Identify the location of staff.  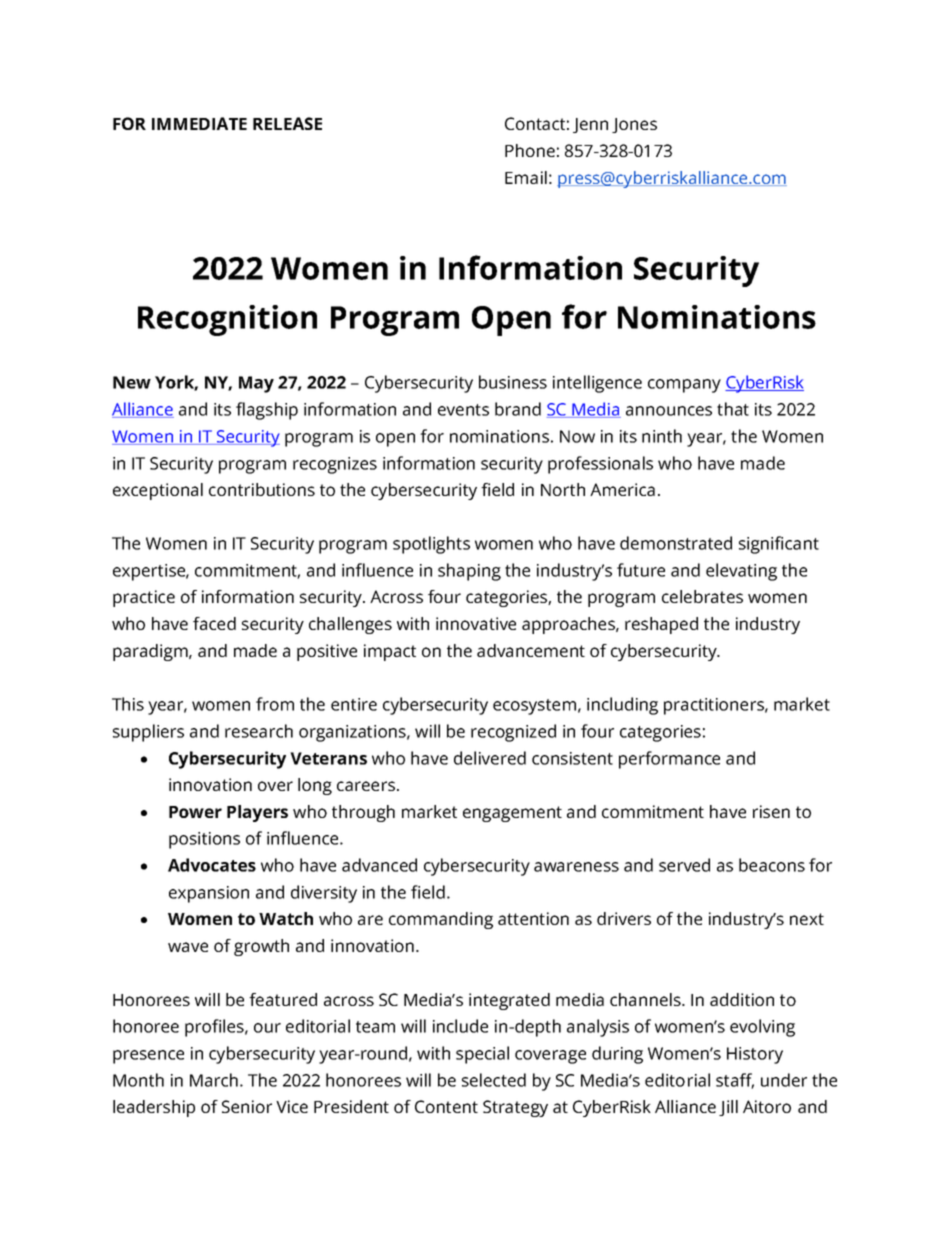
(735, 1081).
